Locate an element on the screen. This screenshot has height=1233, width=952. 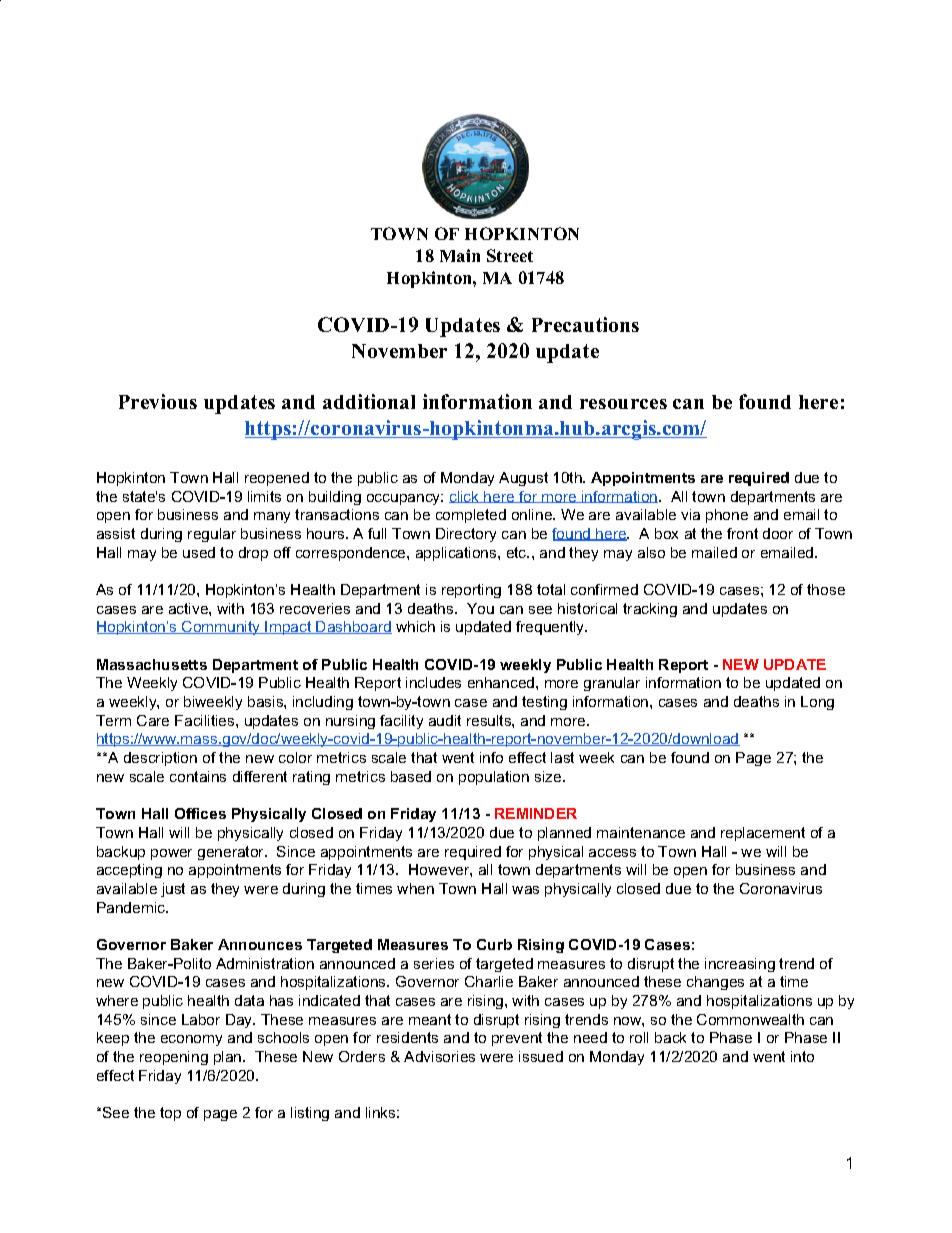
used is located at coordinates (199, 552).
